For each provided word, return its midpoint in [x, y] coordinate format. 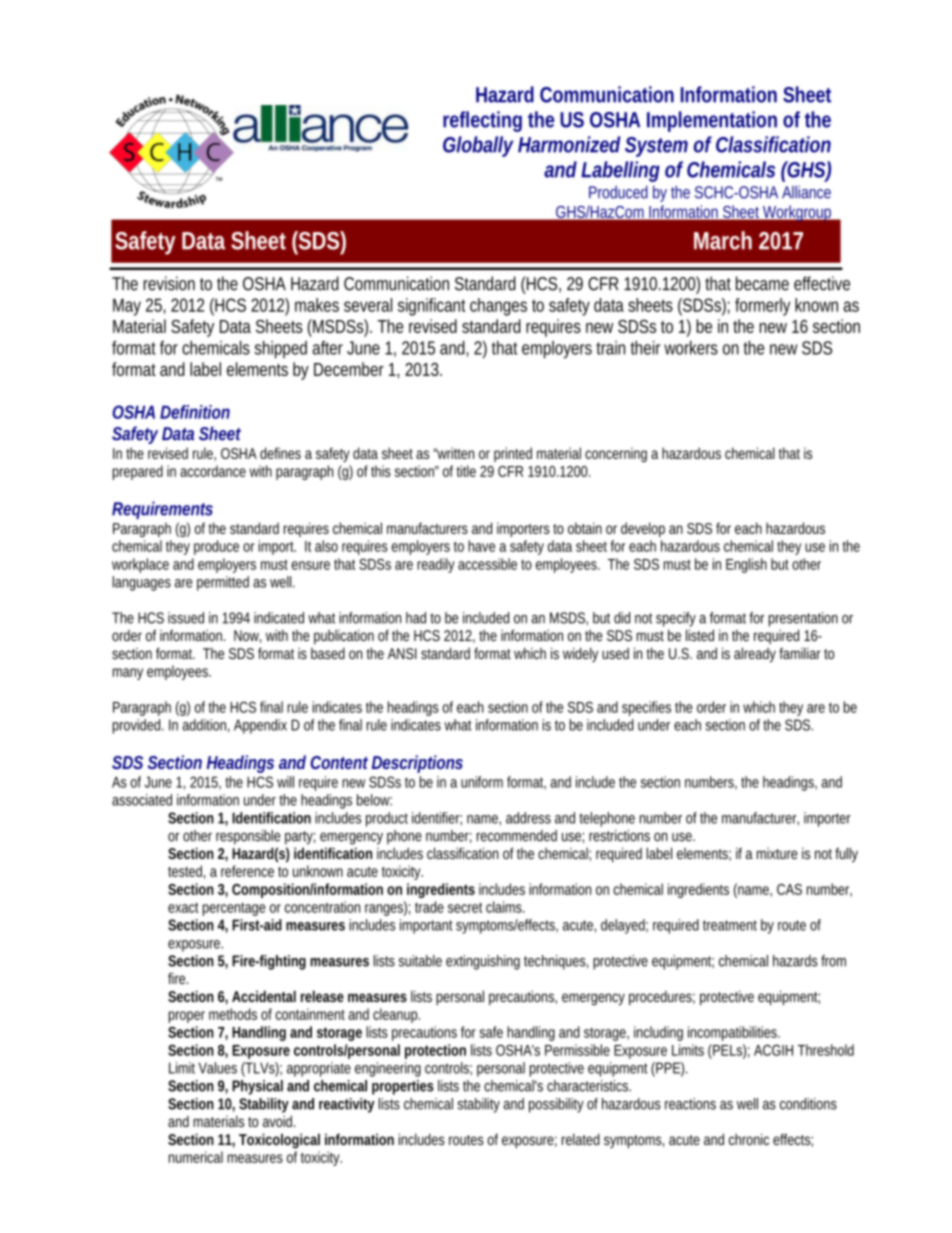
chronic [749, 1139]
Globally [478, 146]
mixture [777, 853]
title [466, 471]
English [746, 565]
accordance [213, 471]
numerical [196, 1157]
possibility [556, 1105]
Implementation [712, 121]
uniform [482, 782]
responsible [248, 837]
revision [169, 283]
